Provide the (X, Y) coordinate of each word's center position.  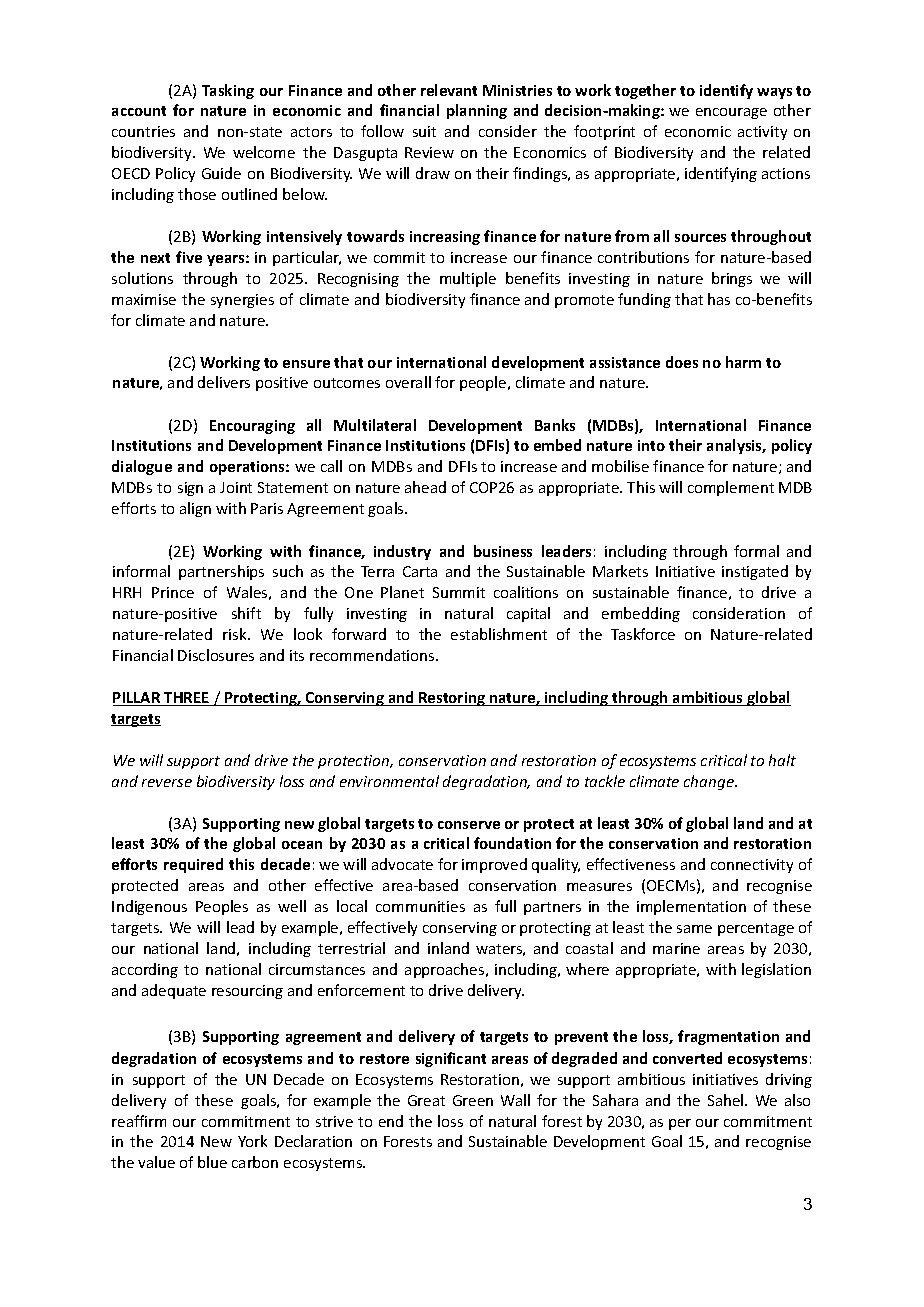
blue (212, 1162)
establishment (499, 634)
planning (477, 111)
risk (236, 634)
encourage (731, 113)
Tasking (228, 91)
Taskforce (643, 634)
